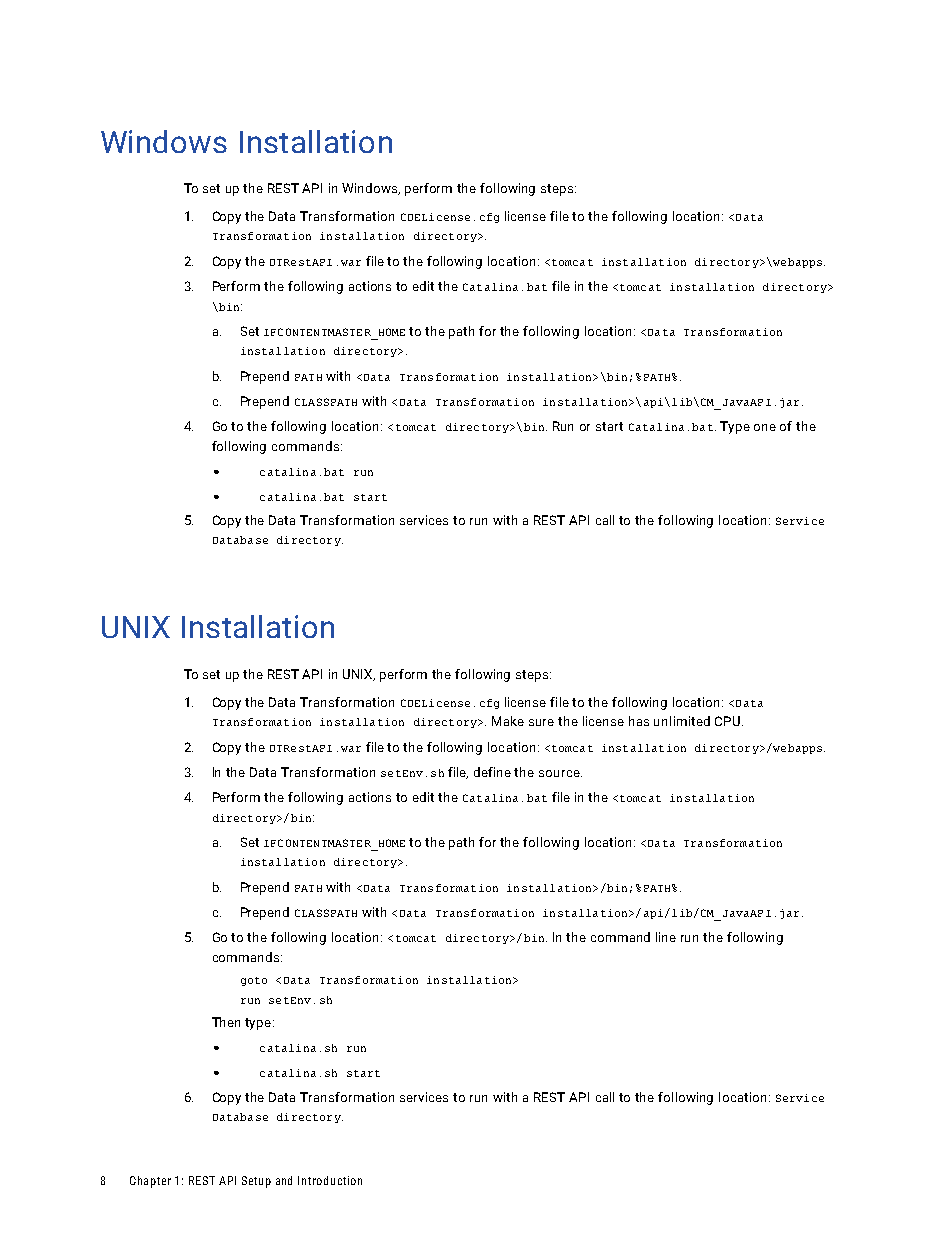 The image size is (952, 1233). What do you see at coordinates (765, 427) in the screenshot?
I see `one` at bounding box center [765, 427].
